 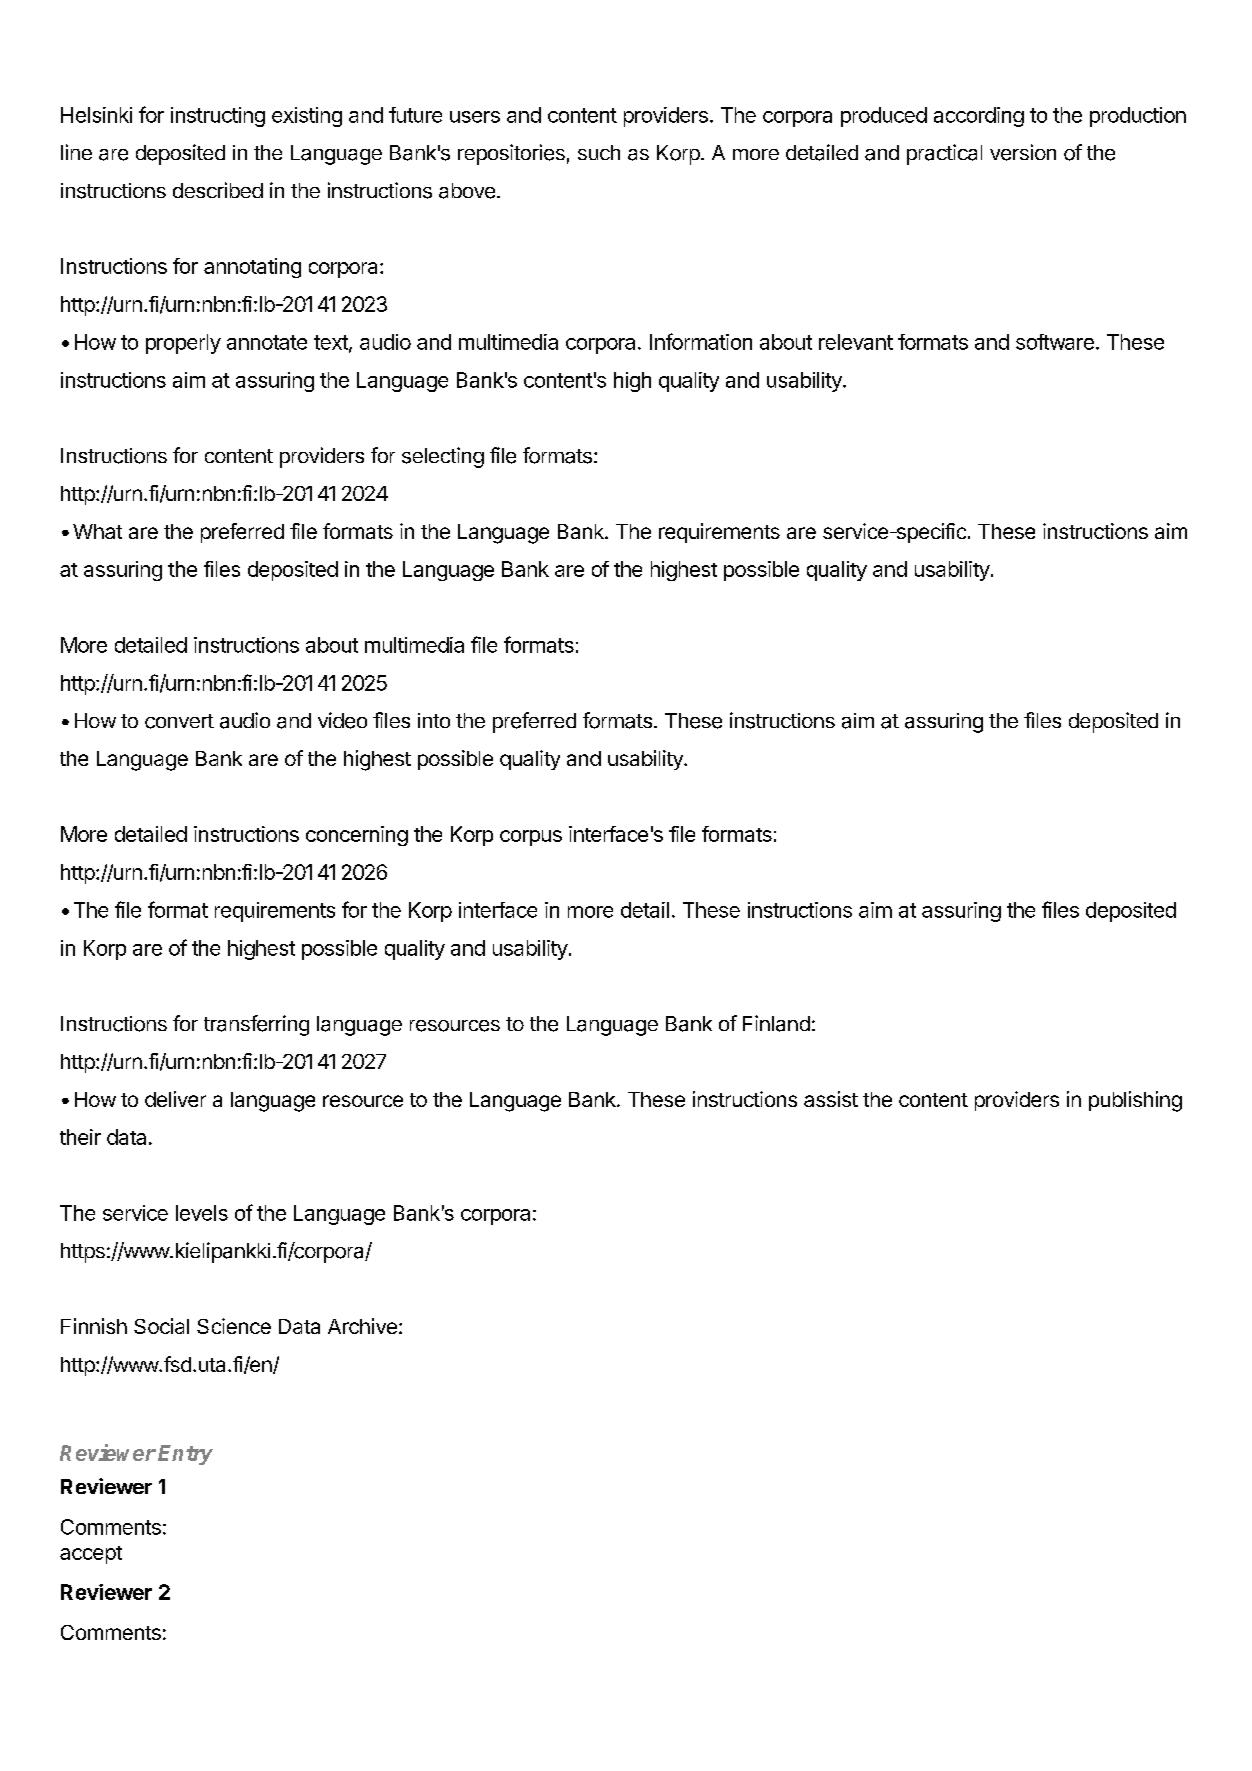 What do you see at coordinates (1023, 152) in the screenshot?
I see `version` at bounding box center [1023, 152].
